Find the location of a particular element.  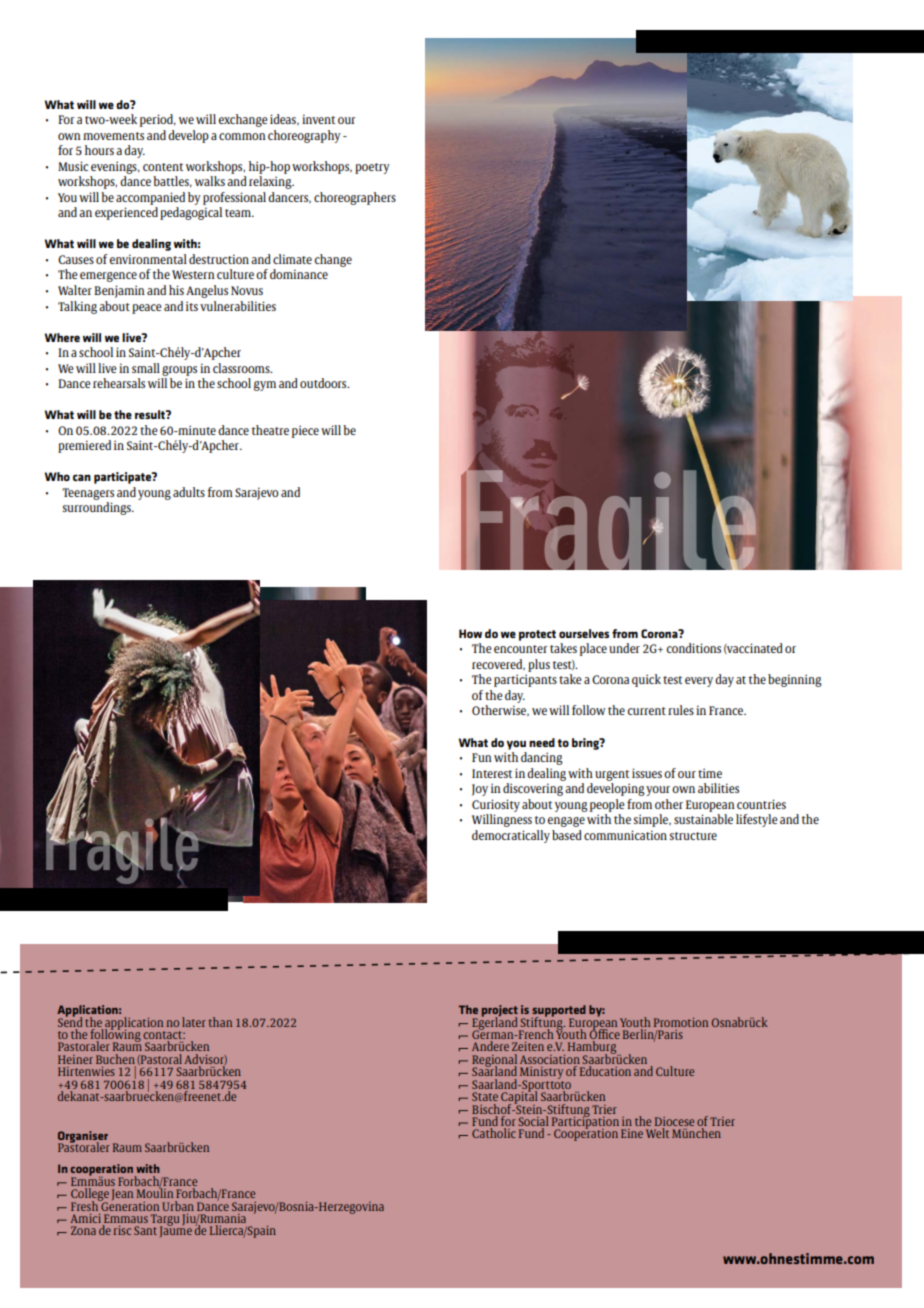

choreographers is located at coordinates (355, 198).
